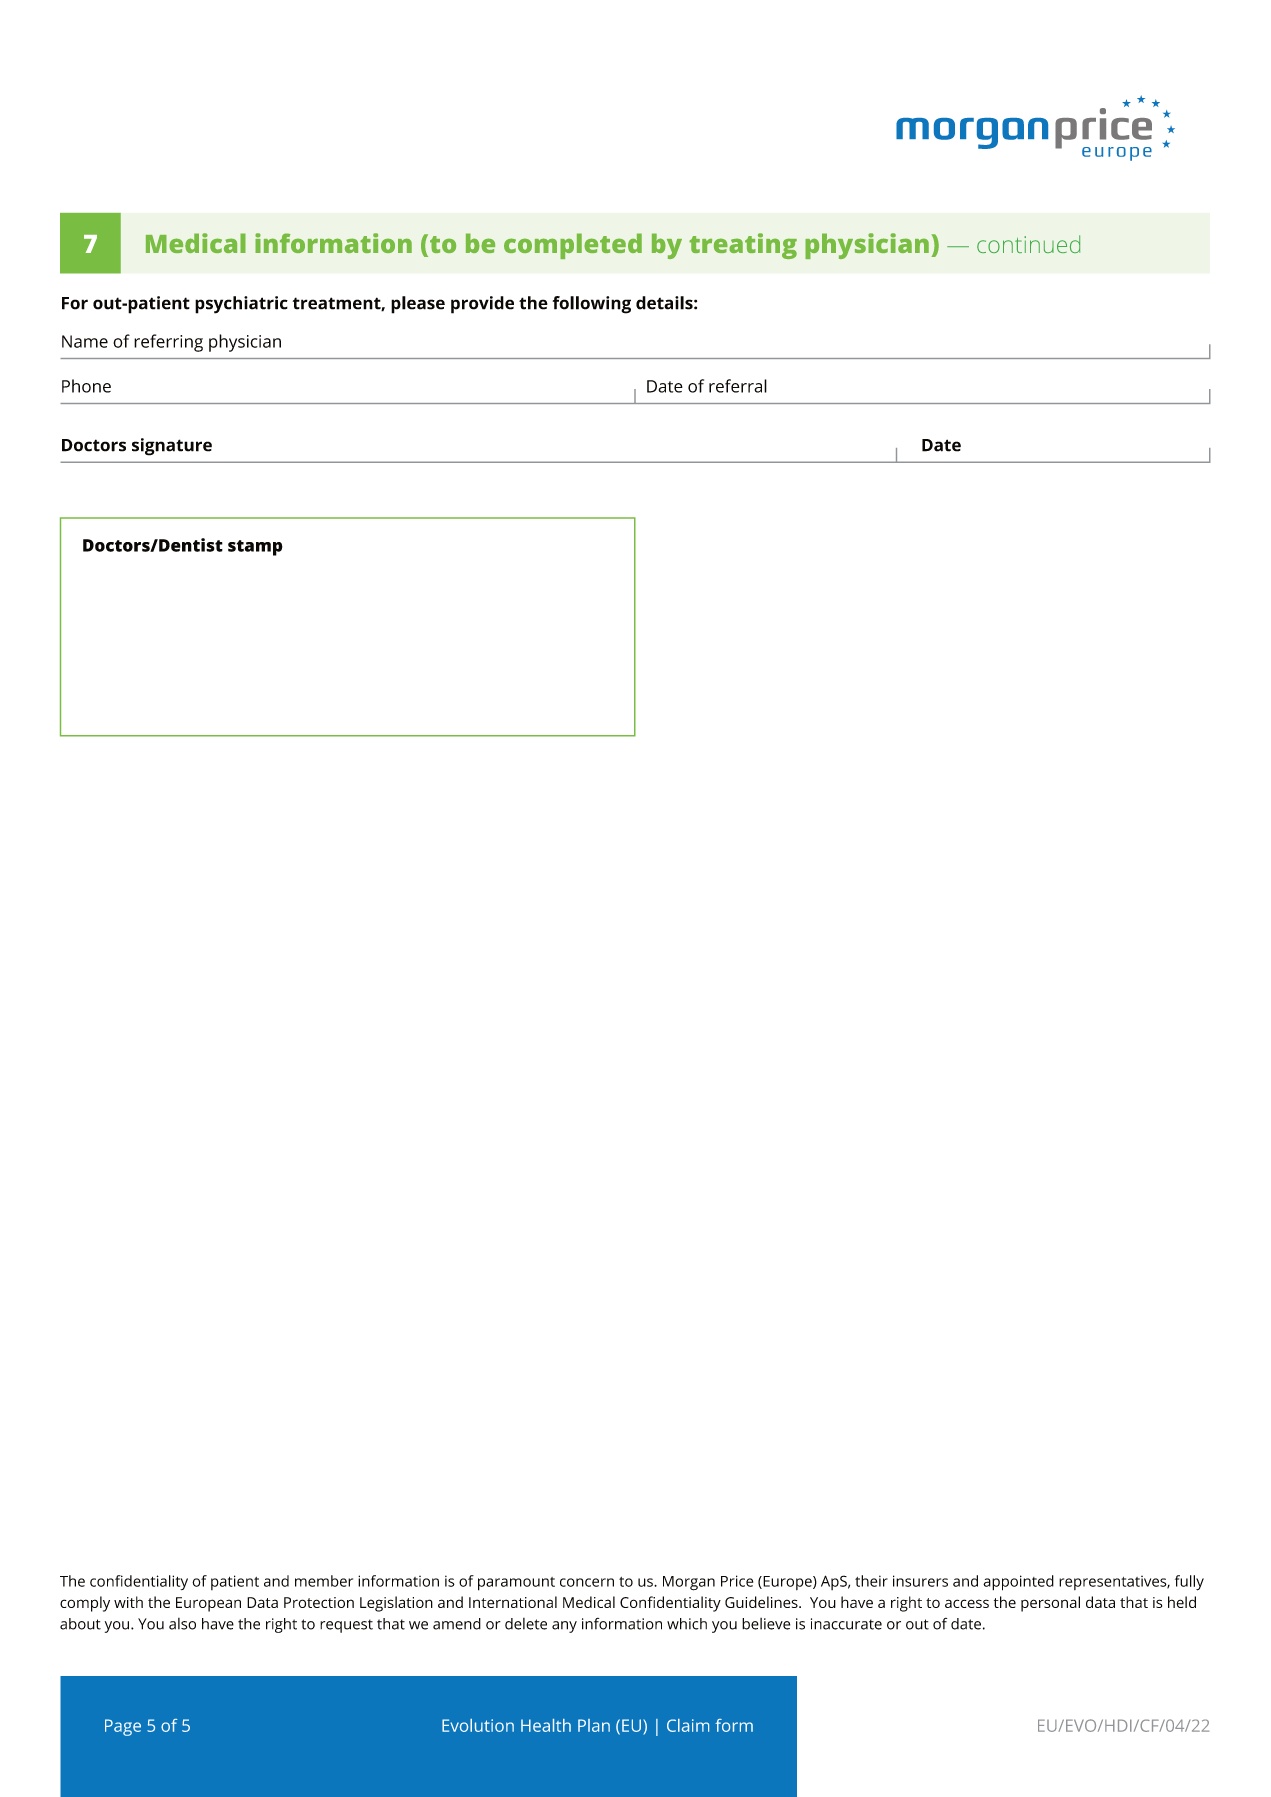 This screenshot has height=1797, width=1271. Describe the element at coordinates (587, 1582) in the screenshot. I see `concern` at that location.
